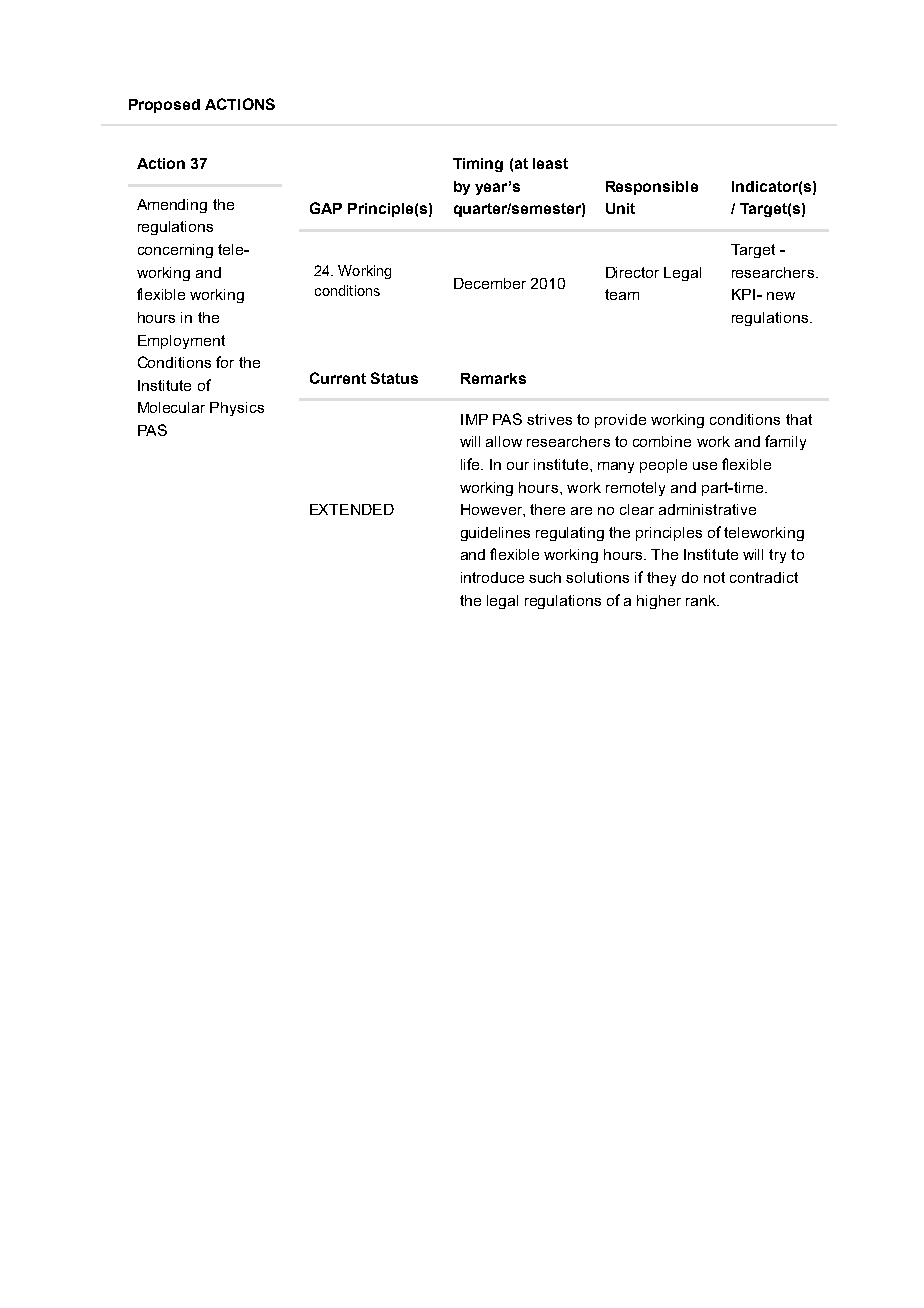 The height and width of the screenshot is (1308, 924). What do you see at coordinates (622, 294) in the screenshot?
I see `team` at bounding box center [622, 294].
